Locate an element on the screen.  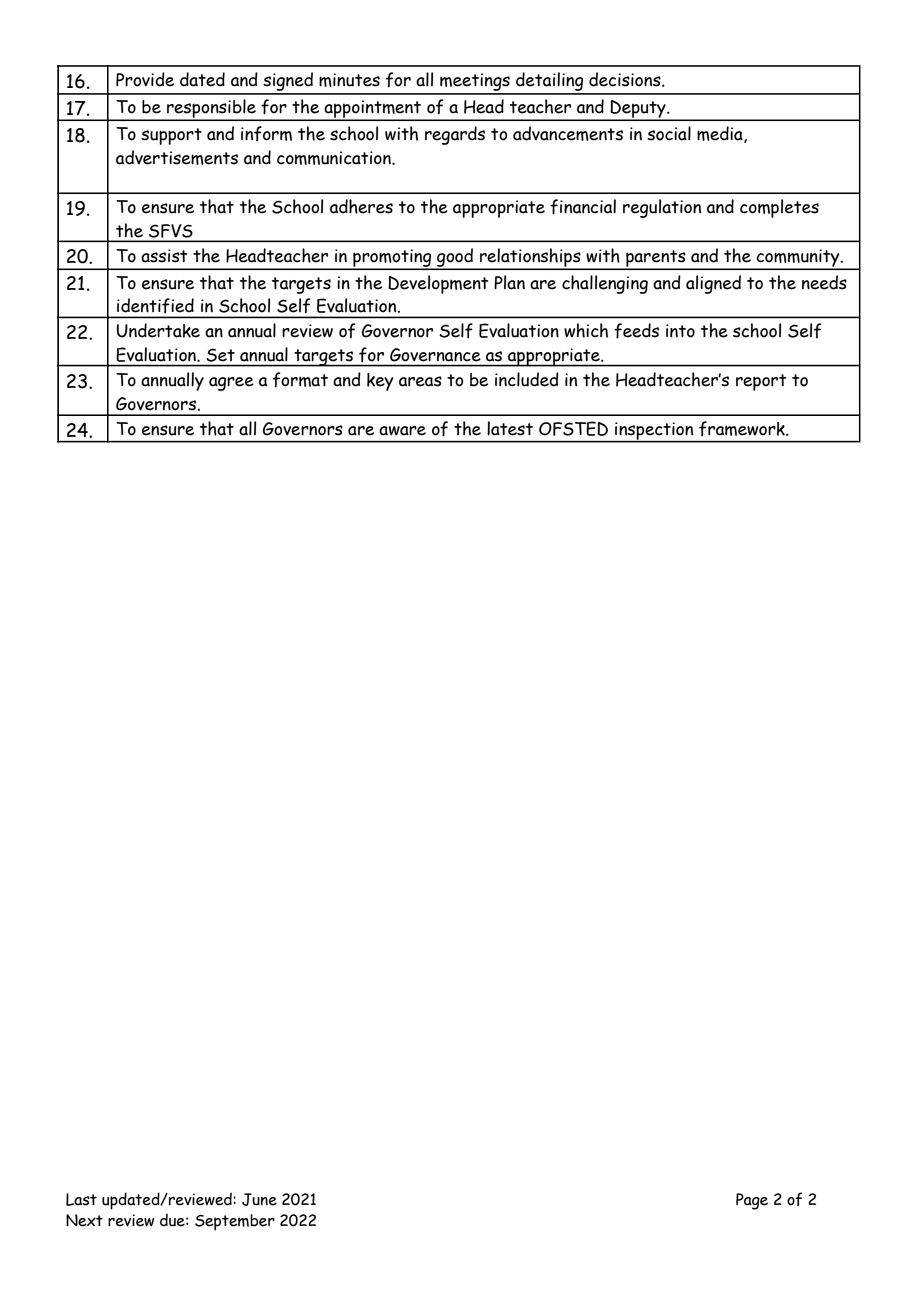
June is located at coordinates (259, 1199).
